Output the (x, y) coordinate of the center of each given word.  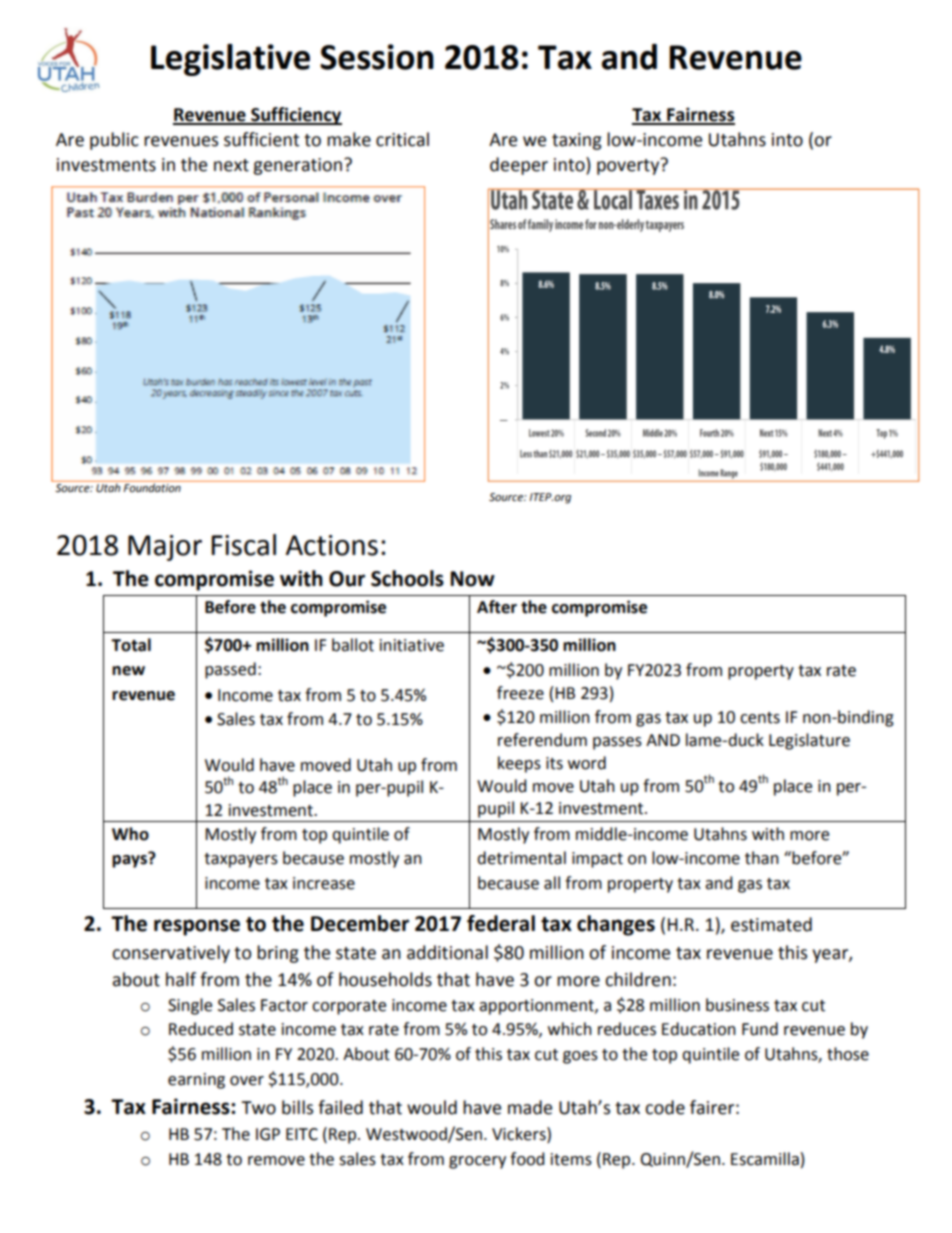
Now (473, 579)
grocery (477, 1162)
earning (196, 1081)
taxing (577, 141)
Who (130, 834)
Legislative (230, 60)
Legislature (809, 741)
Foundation (152, 486)
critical (402, 139)
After (497, 607)
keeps (519, 764)
